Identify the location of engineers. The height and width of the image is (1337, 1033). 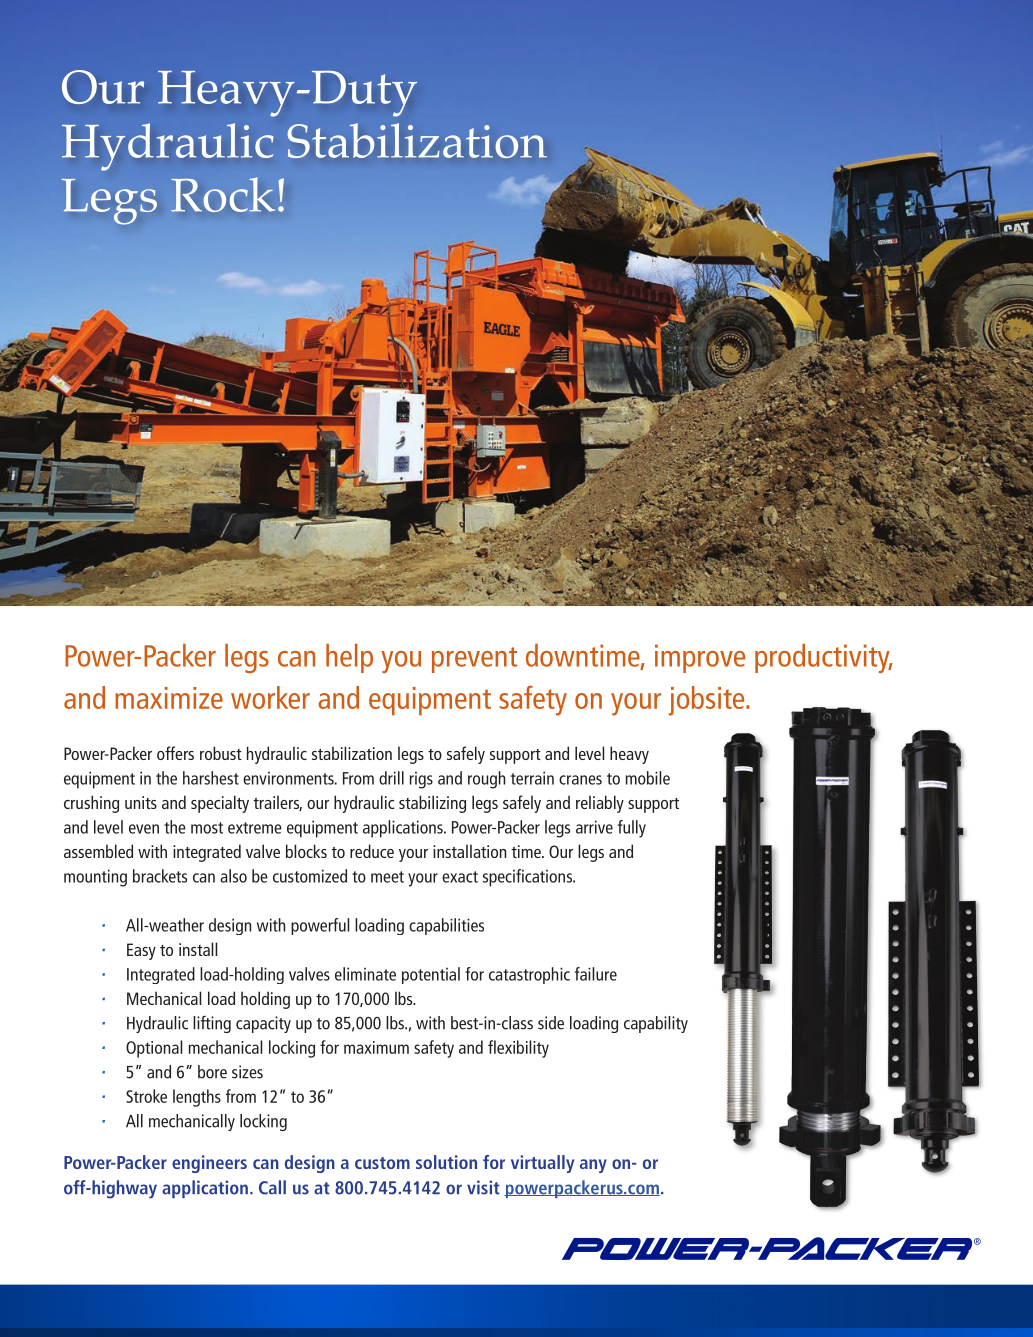
(209, 1164).
